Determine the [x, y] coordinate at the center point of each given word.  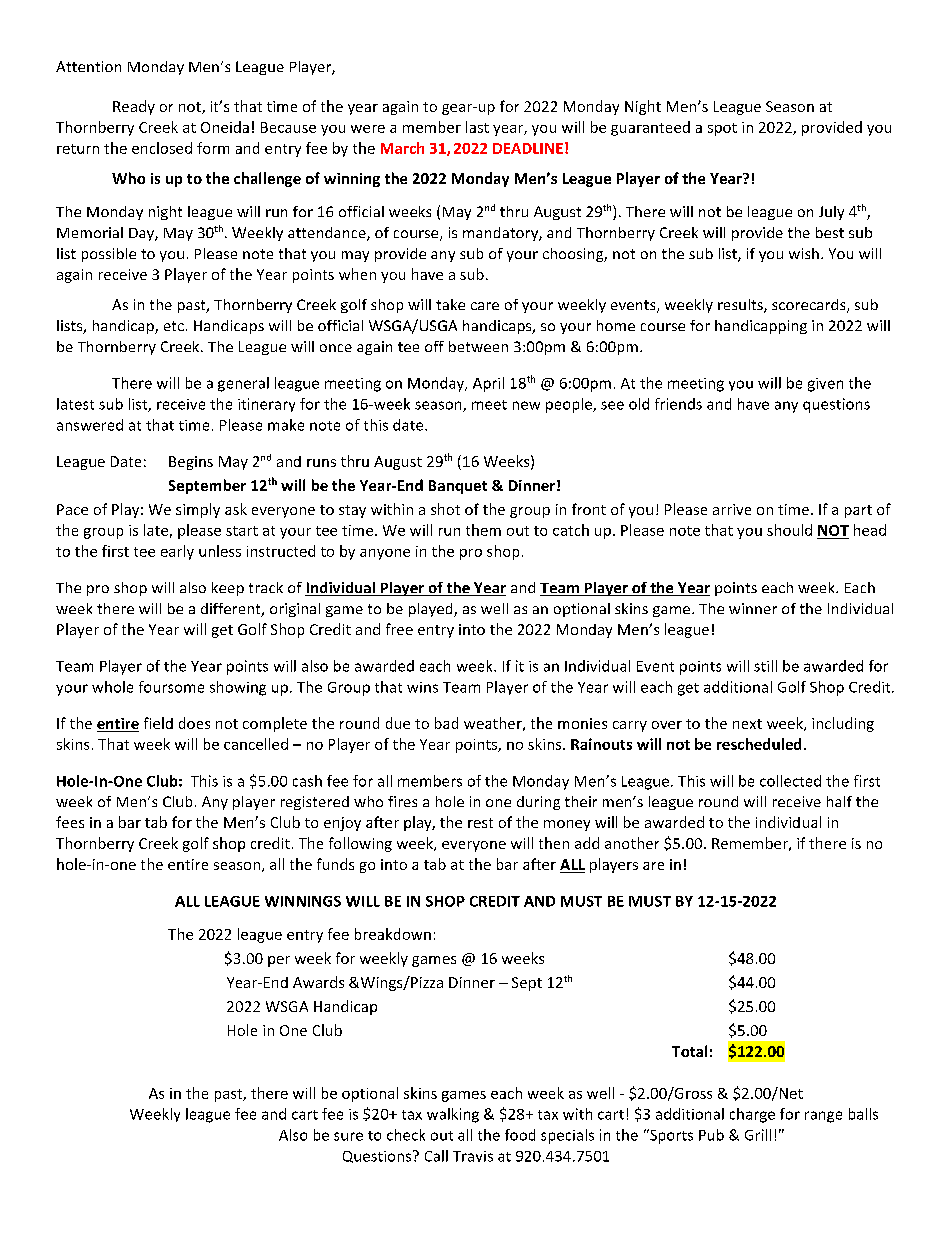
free [399, 629]
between [478, 346]
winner [753, 608]
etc [174, 326]
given [825, 385]
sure [348, 1136]
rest [480, 823]
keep [228, 589]
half [839, 801]
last [477, 127]
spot [722, 129]
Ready [134, 107]
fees [70, 822]
